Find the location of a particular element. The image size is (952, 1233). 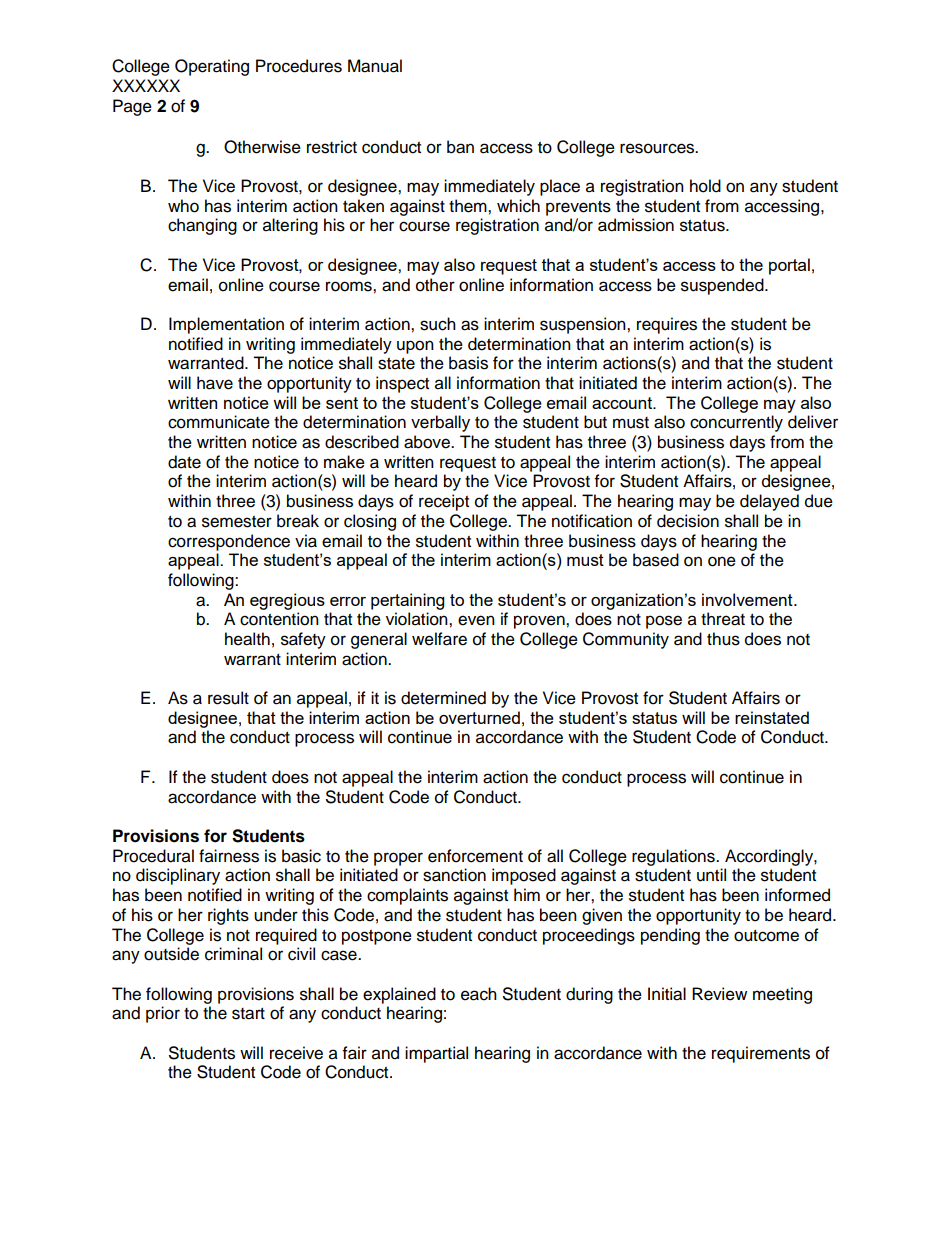

suspended is located at coordinates (723, 286).
